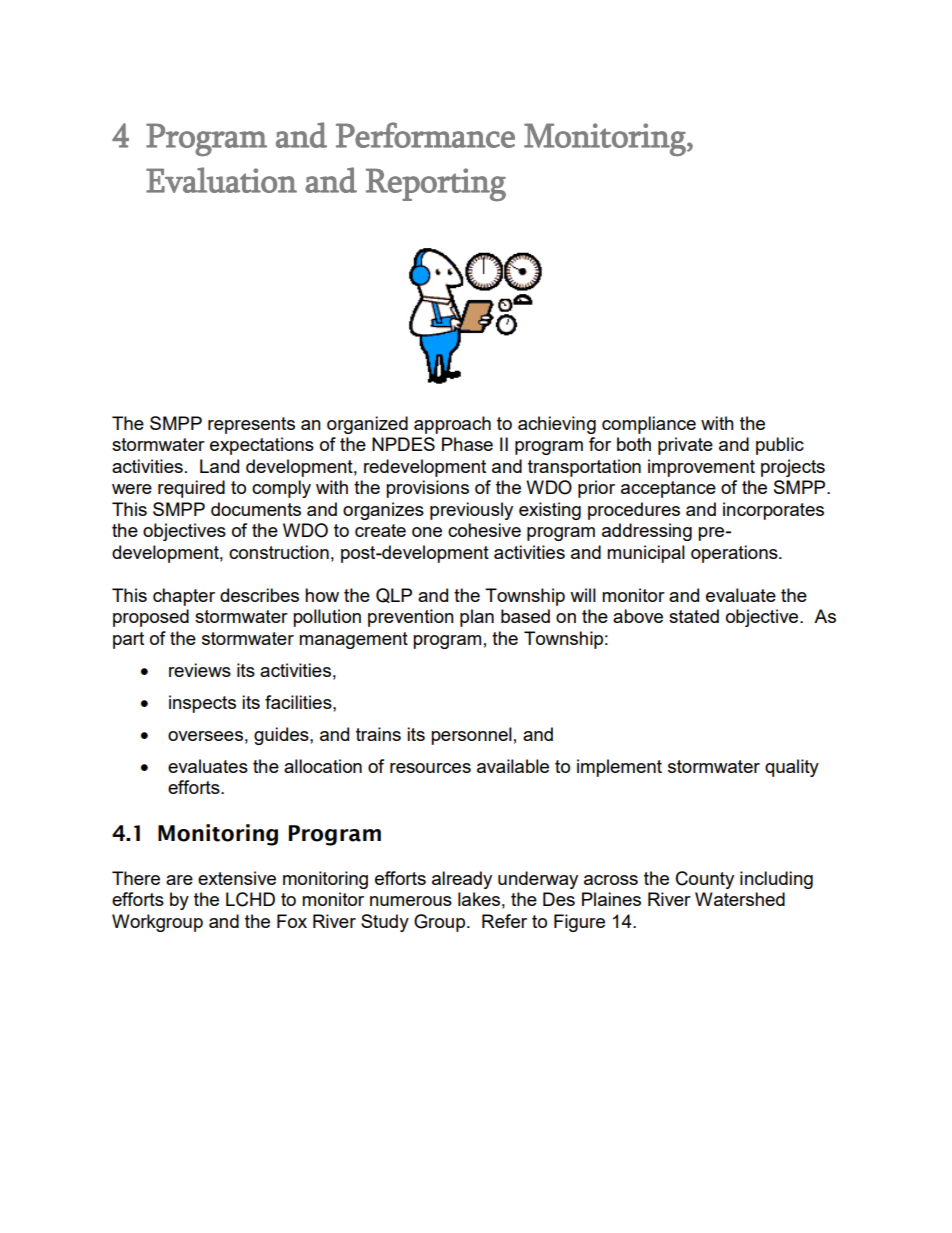 The image size is (952, 1233). I want to click on stated, so click(694, 616).
